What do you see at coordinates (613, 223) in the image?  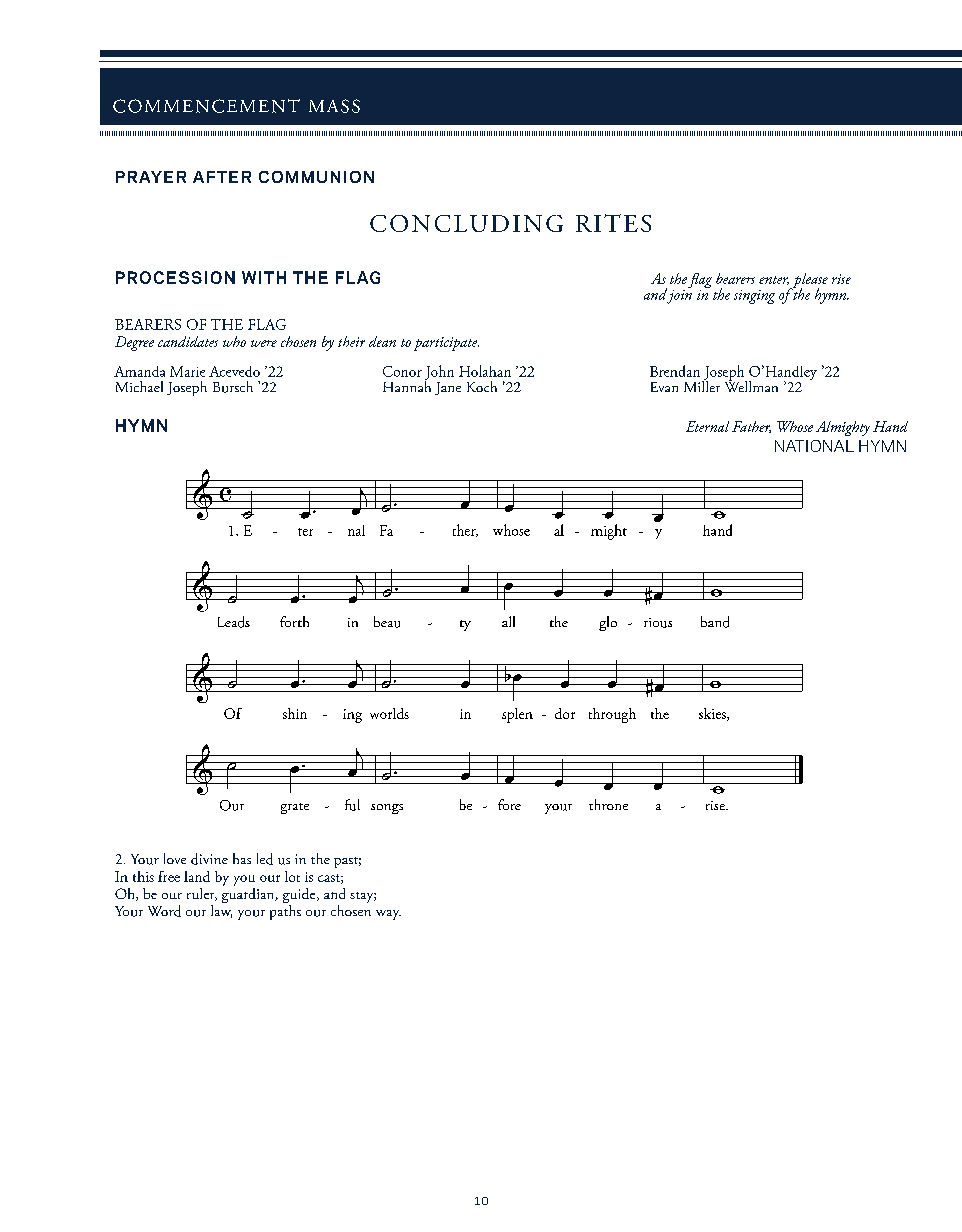 I see `RITES` at bounding box center [613, 223].
